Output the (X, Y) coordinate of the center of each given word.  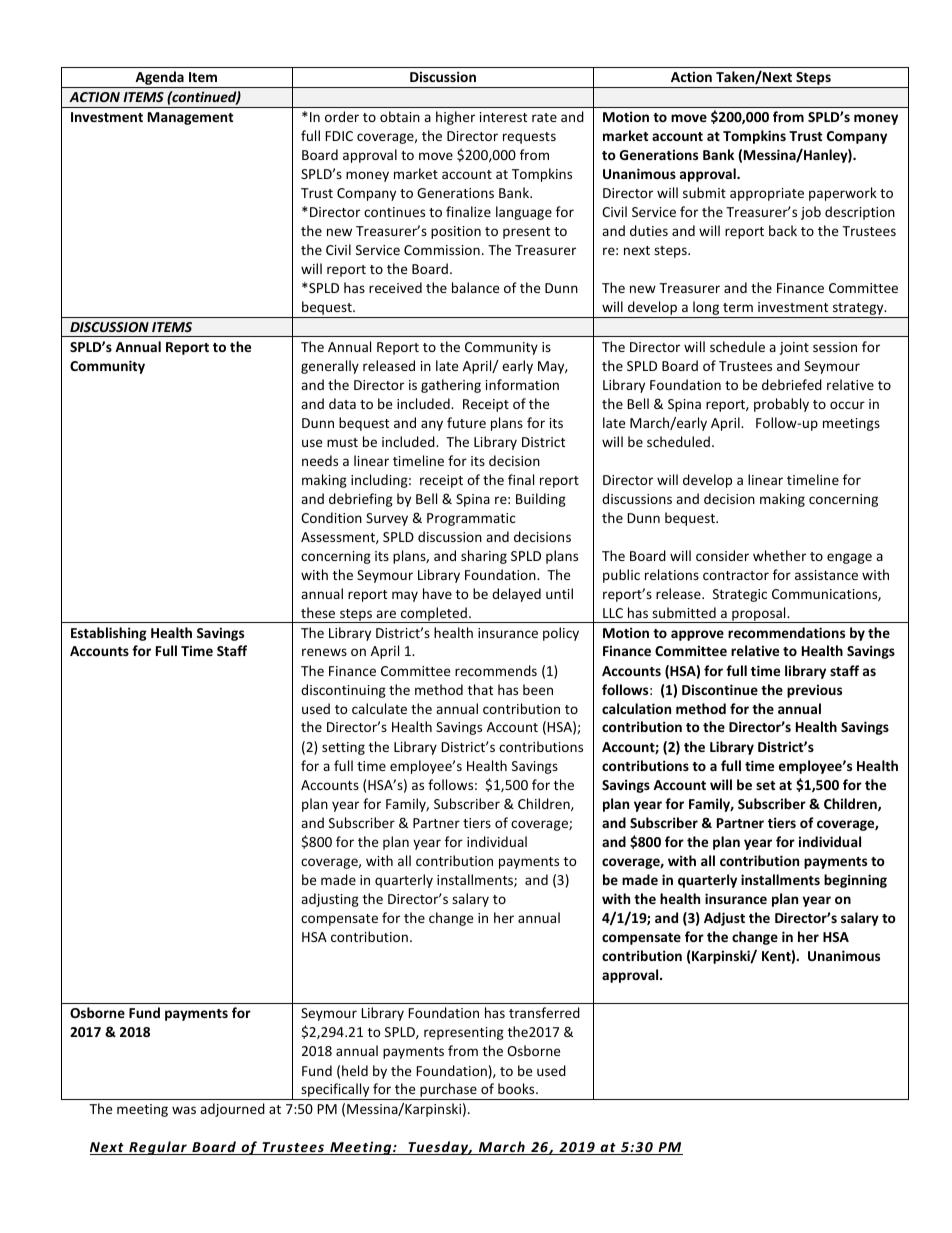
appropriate (767, 194)
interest (503, 117)
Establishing (109, 634)
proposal (759, 615)
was (184, 1110)
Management (190, 118)
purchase (448, 1091)
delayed (516, 595)
